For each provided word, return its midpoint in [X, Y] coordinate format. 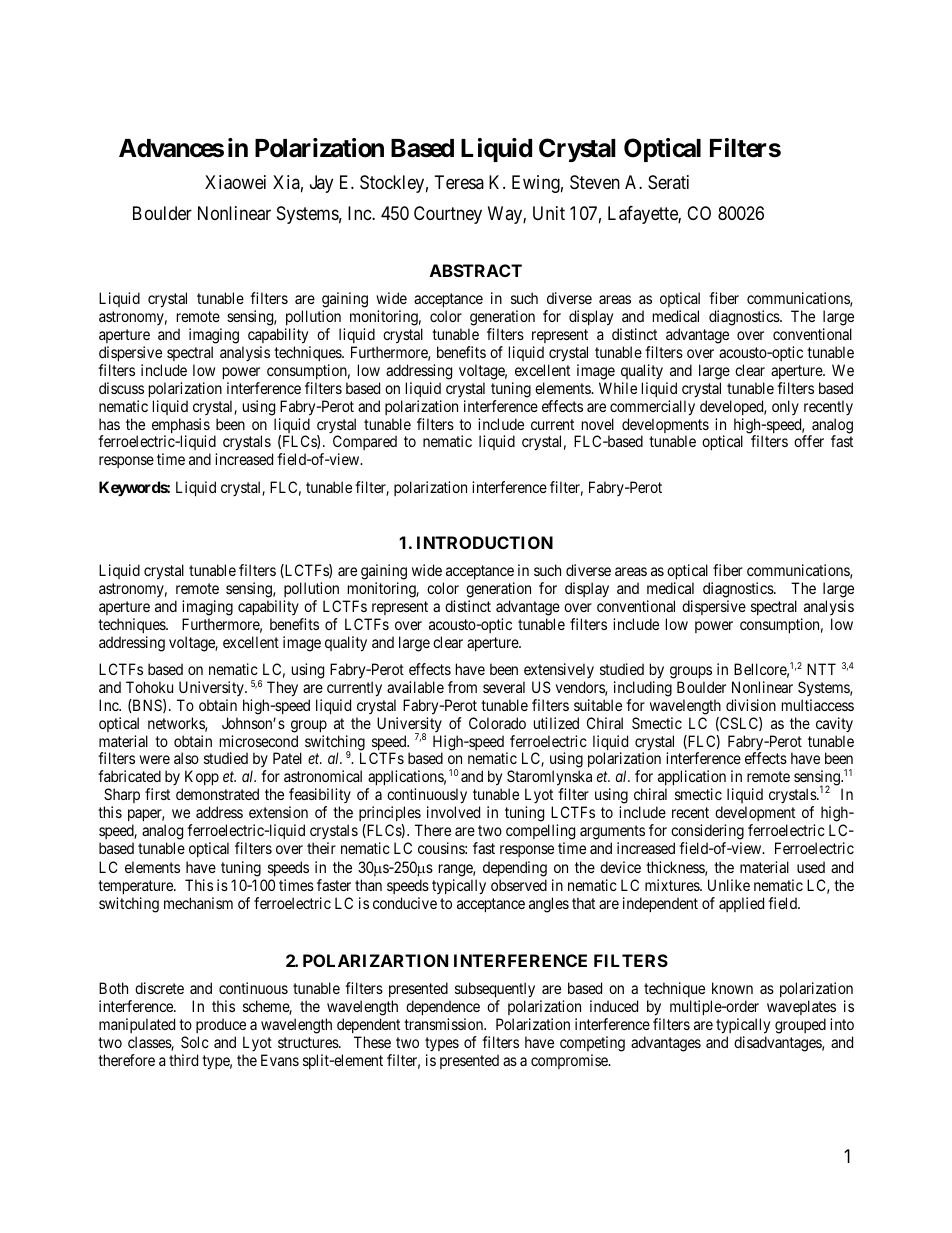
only [785, 407]
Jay [321, 184]
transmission [445, 1024]
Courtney [448, 215]
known [732, 988]
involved [453, 812]
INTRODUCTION [485, 542]
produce [221, 1025]
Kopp [200, 779]
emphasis [181, 427]
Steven [595, 182]
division [751, 705]
